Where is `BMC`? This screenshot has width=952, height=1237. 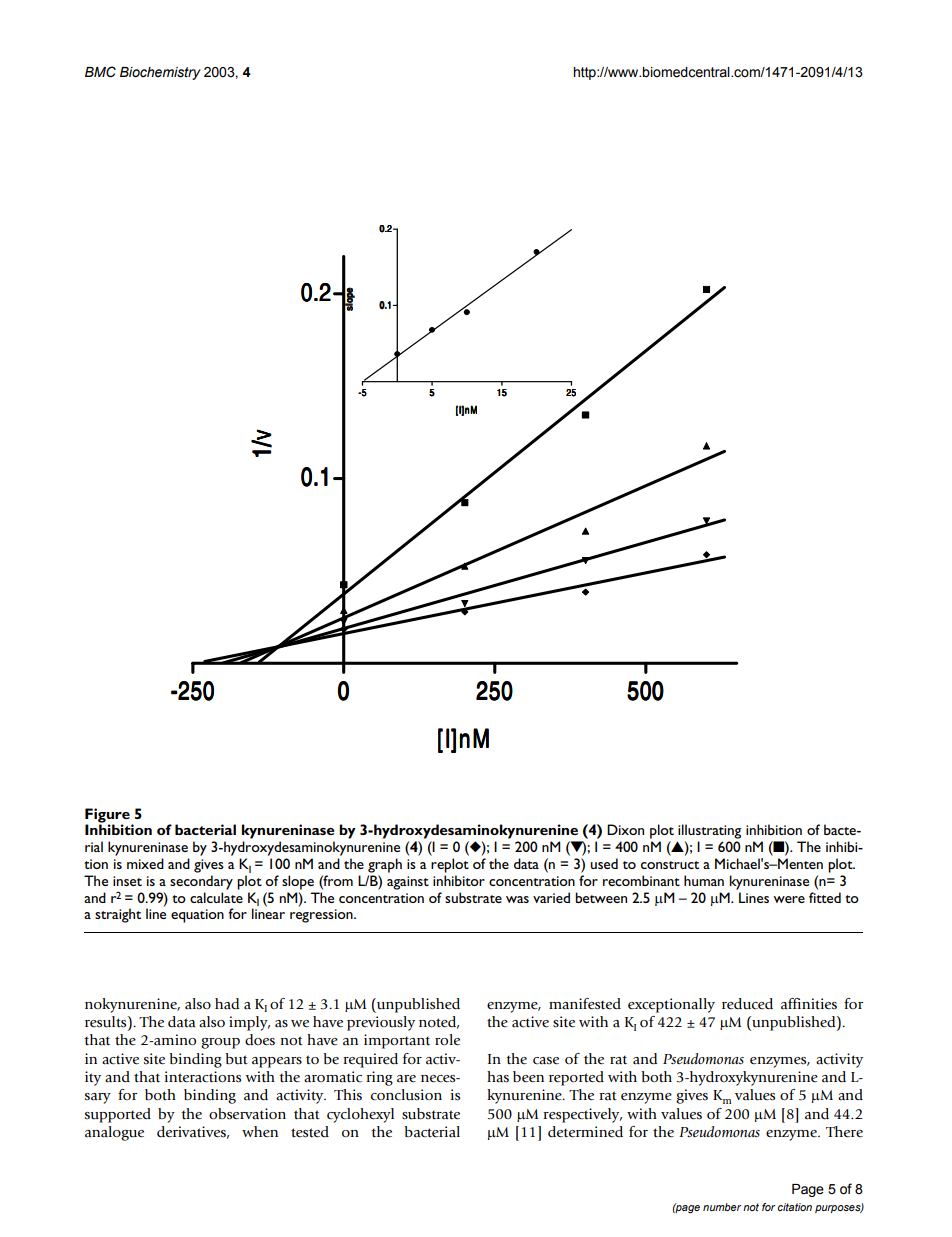
BMC is located at coordinates (100, 72).
